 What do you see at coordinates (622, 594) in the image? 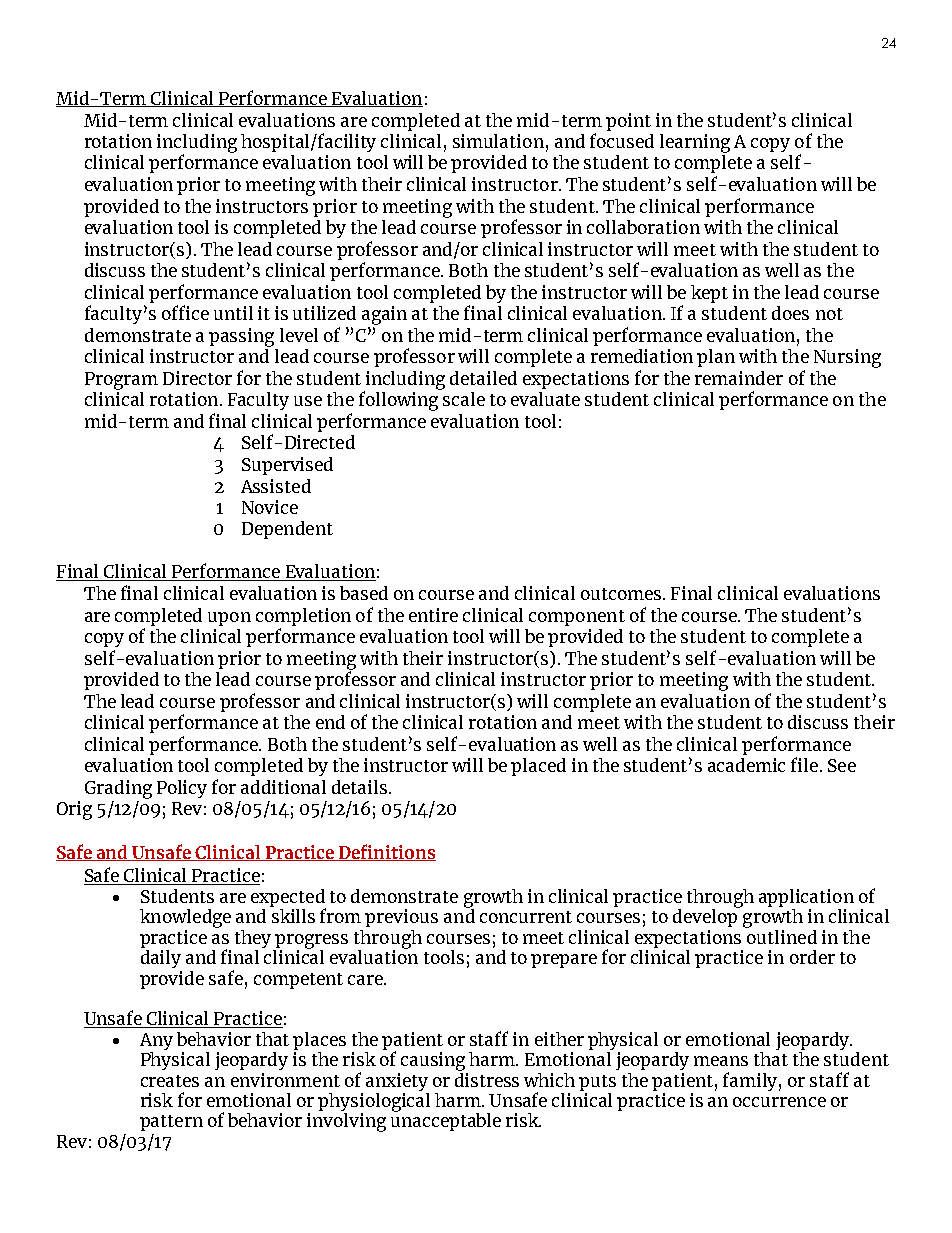
I see `outcomes` at bounding box center [622, 594].
